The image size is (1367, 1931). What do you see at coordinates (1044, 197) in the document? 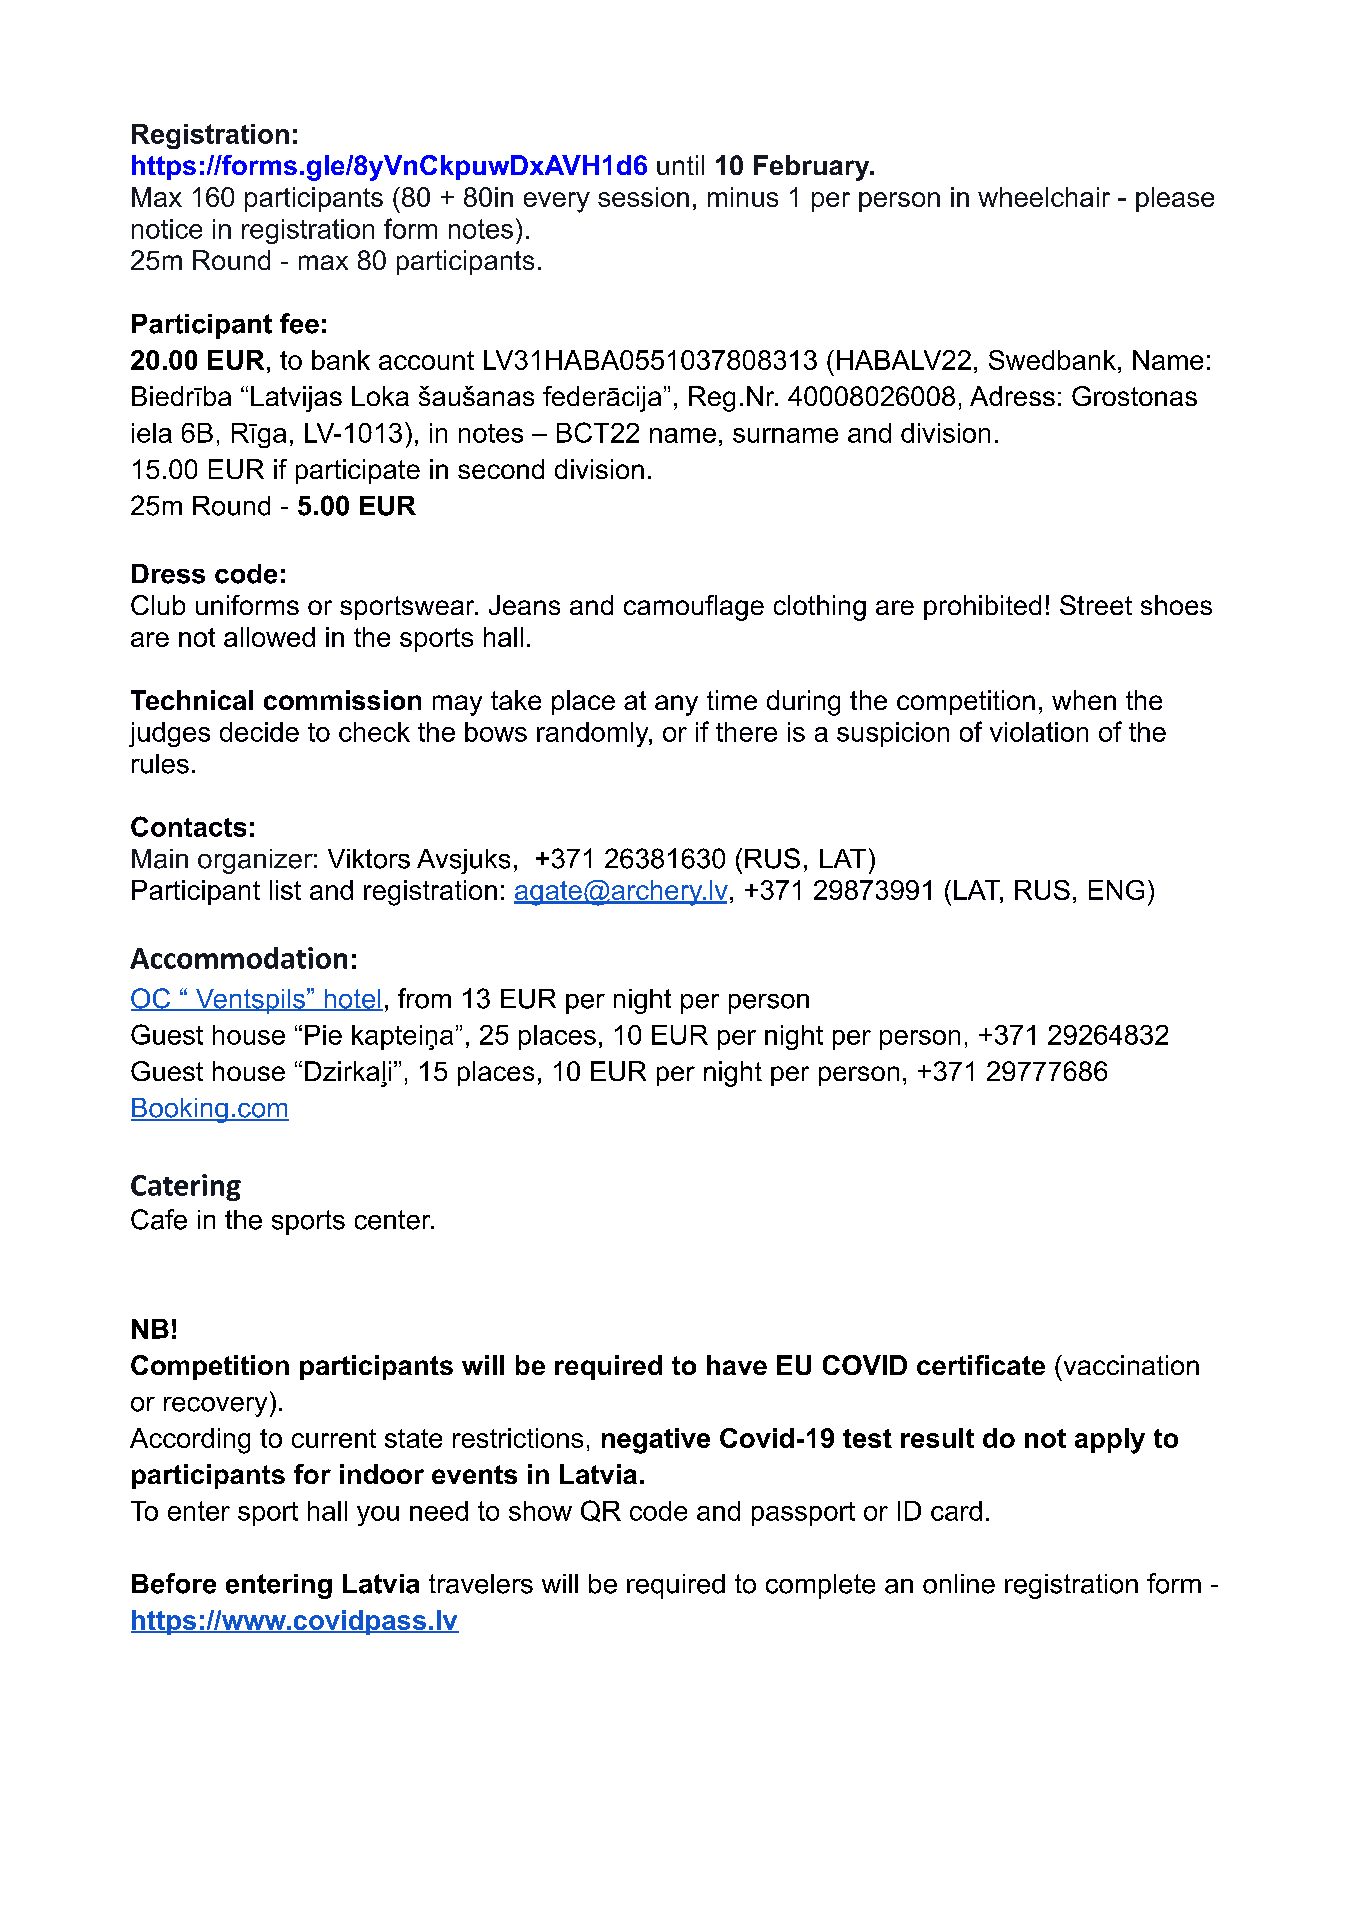
I see `wheelchair` at bounding box center [1044, 197].
